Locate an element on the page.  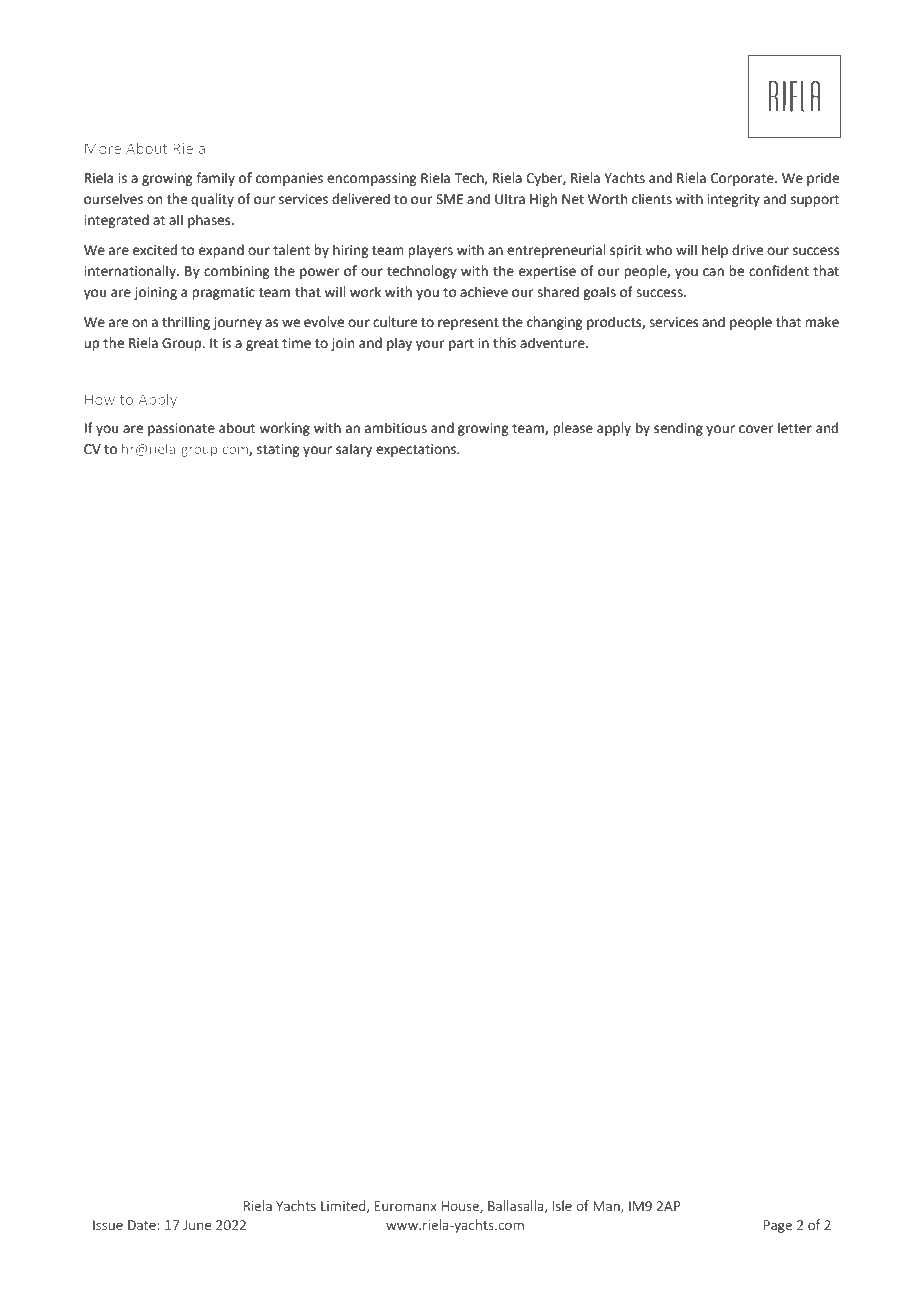
SME is located at coordinates (449, 199).
